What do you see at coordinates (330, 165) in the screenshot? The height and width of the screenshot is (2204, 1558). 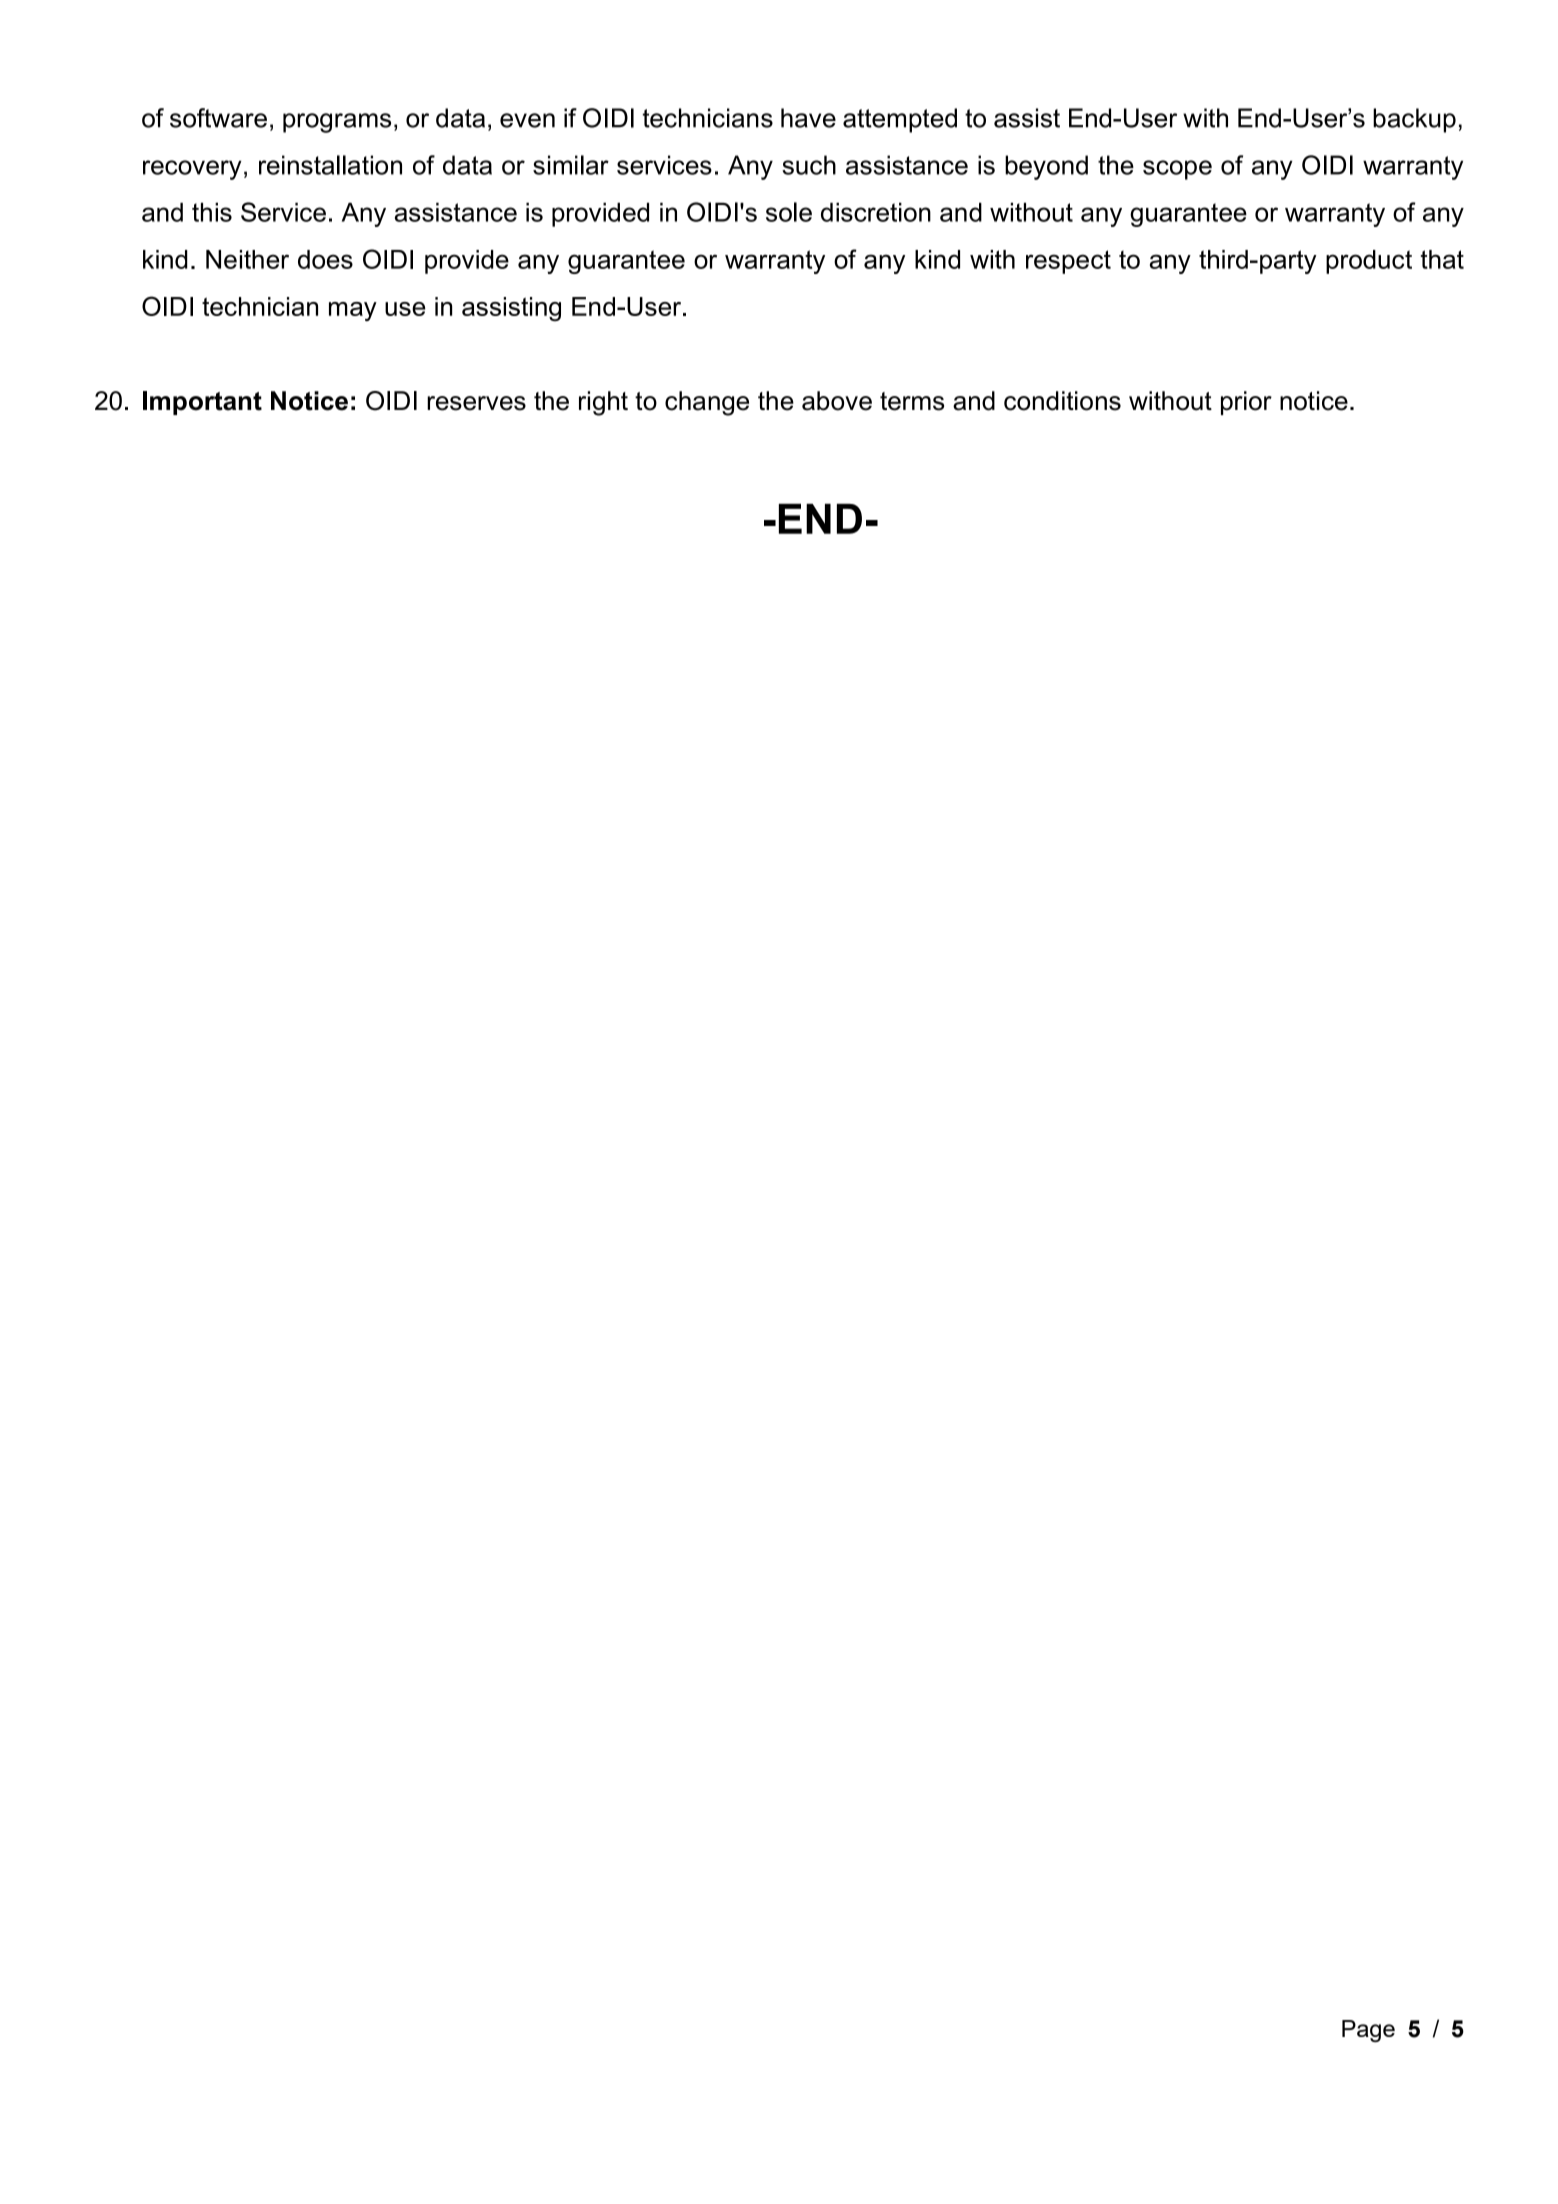 I see `reinstallation` at bounding box center [330, 165].
